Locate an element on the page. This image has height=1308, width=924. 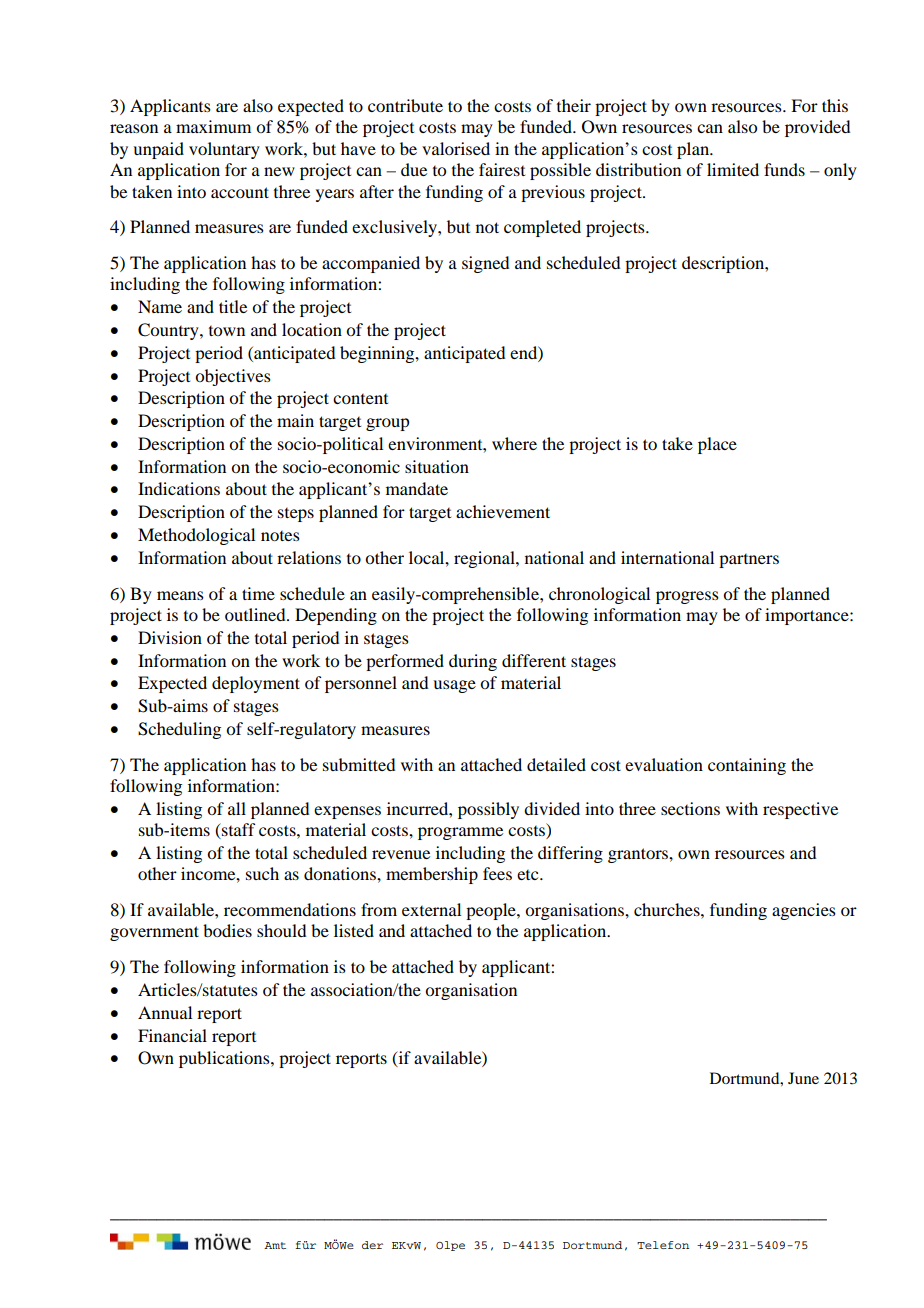
respective is located at coordinates (800, 810).
